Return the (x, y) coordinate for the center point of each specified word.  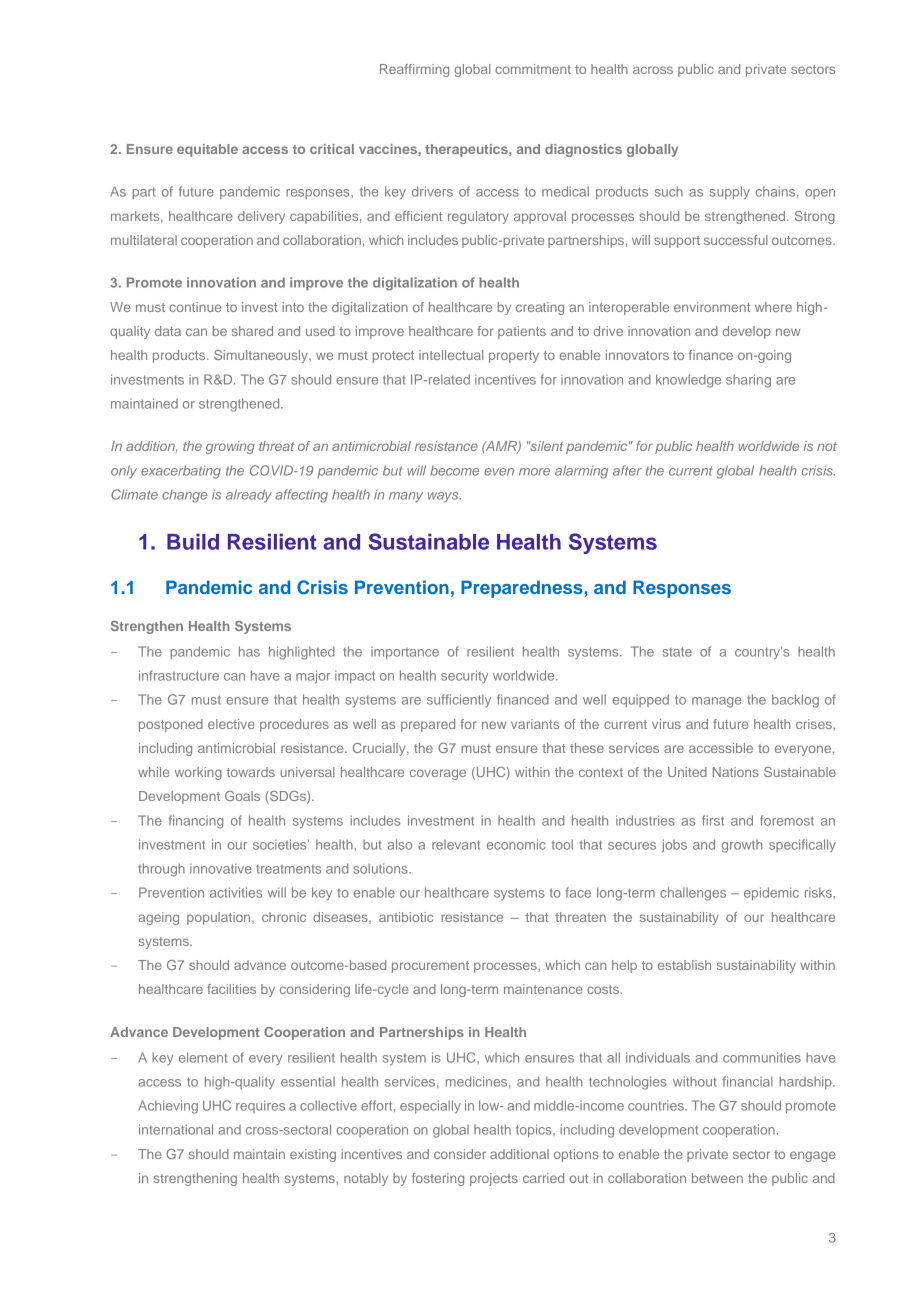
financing (196, 822)
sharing (748, 381)
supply (730, 193)
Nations (736, 772)
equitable (207, 150)
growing (230, 447)
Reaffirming (414, 70)
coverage (438, 774)
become (454, 470)
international (176, 1129)
